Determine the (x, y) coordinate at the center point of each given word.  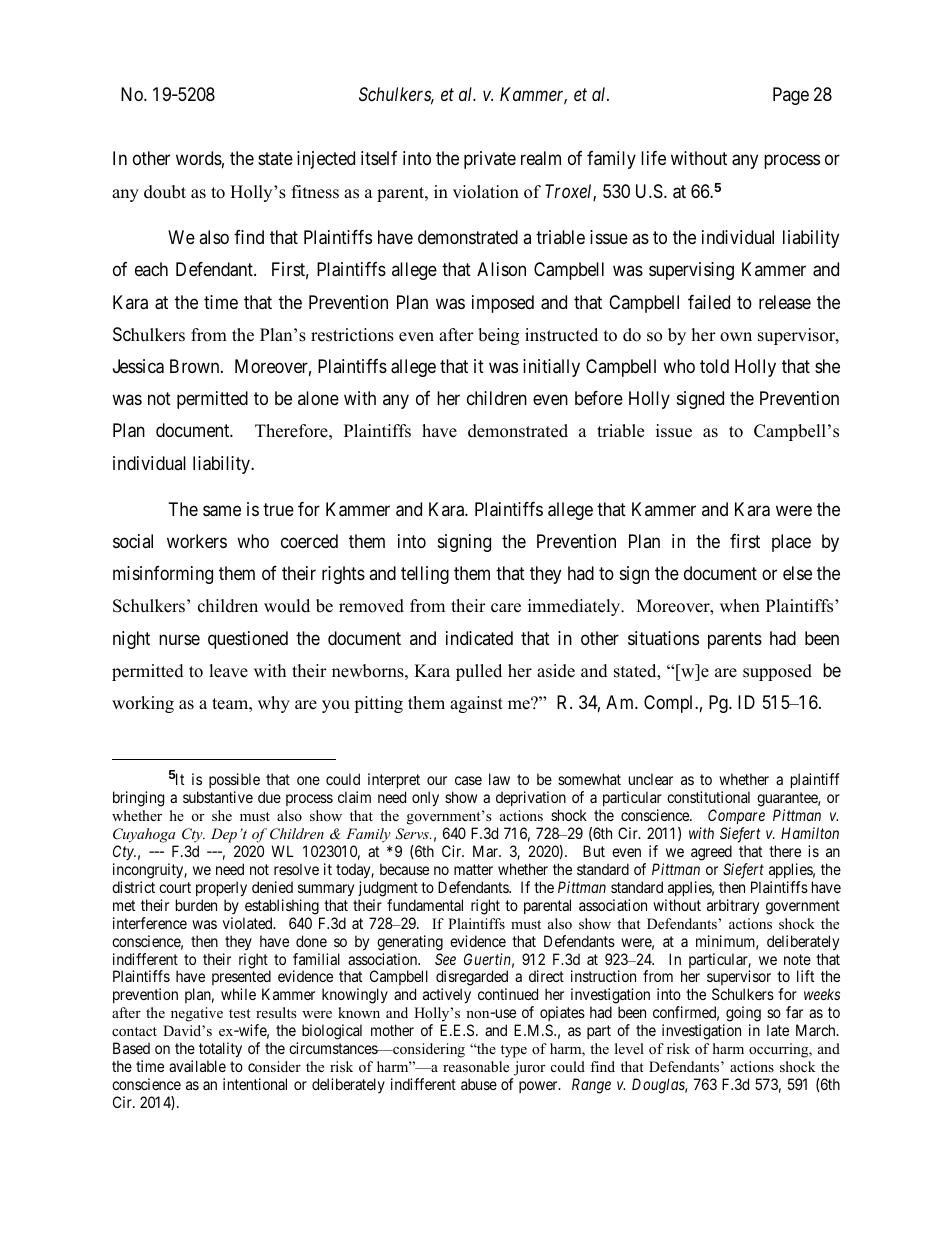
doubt (165, 192)
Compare (736, 818)
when (740, 606)
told (714, 366)
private (490, 160)
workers (197, 541)
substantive (218, 797)
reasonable (476, 1066)
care (506, 608)
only (425, 799)
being (498, 336)
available (197, 1066)
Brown (196, 366)
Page (791, 96)
